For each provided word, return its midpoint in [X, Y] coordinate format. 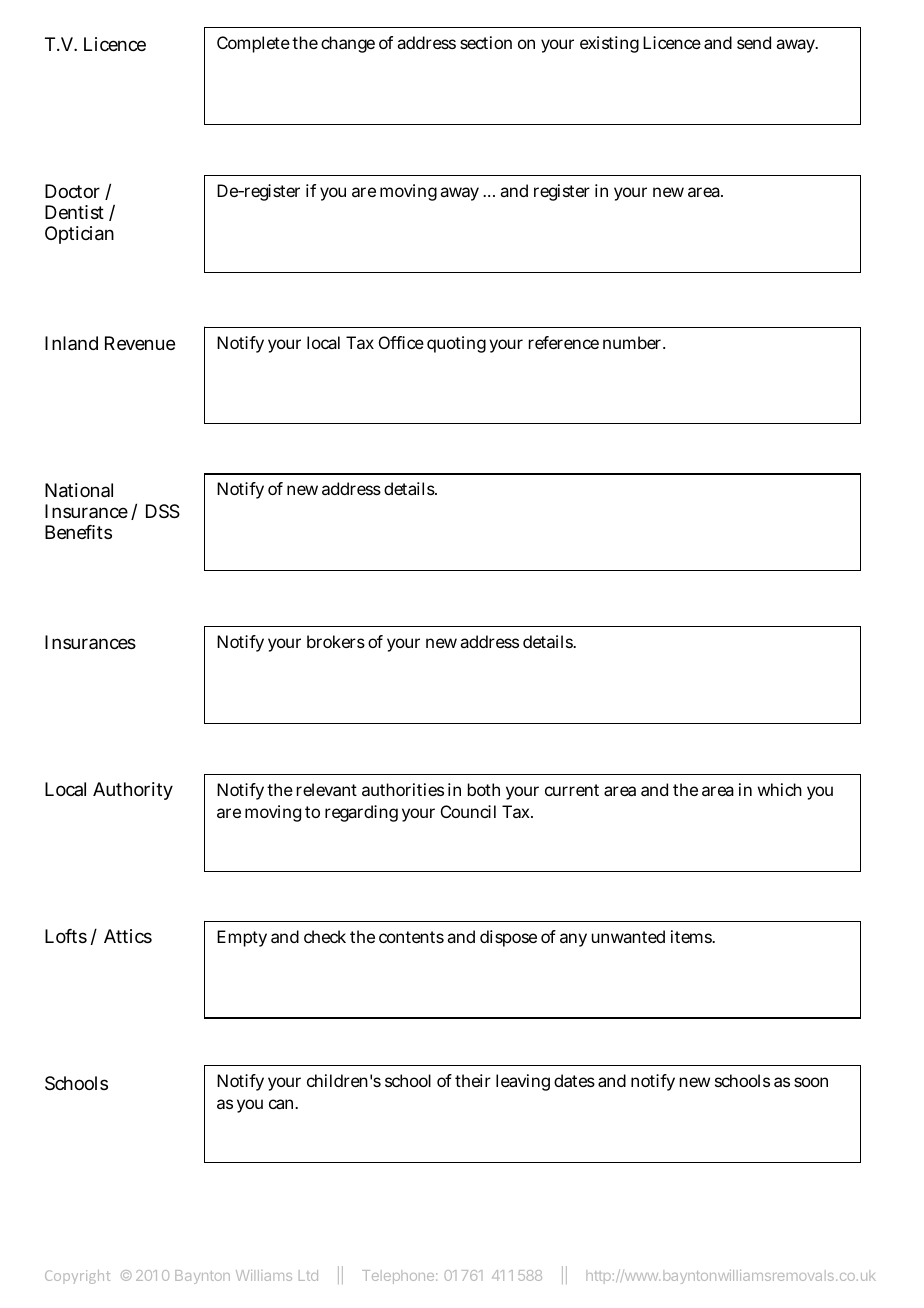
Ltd [308, 1275]
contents [411, 937]
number [634, 342]
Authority [133, 791]
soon [811, 1082]
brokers [336, 641]
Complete [253, 44]
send [754, 42]
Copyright [77, 1277]
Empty [242, 938]
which [780, 789]
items [692, 936]
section [486, 42]
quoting [456, 344]
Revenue [140, 343]
